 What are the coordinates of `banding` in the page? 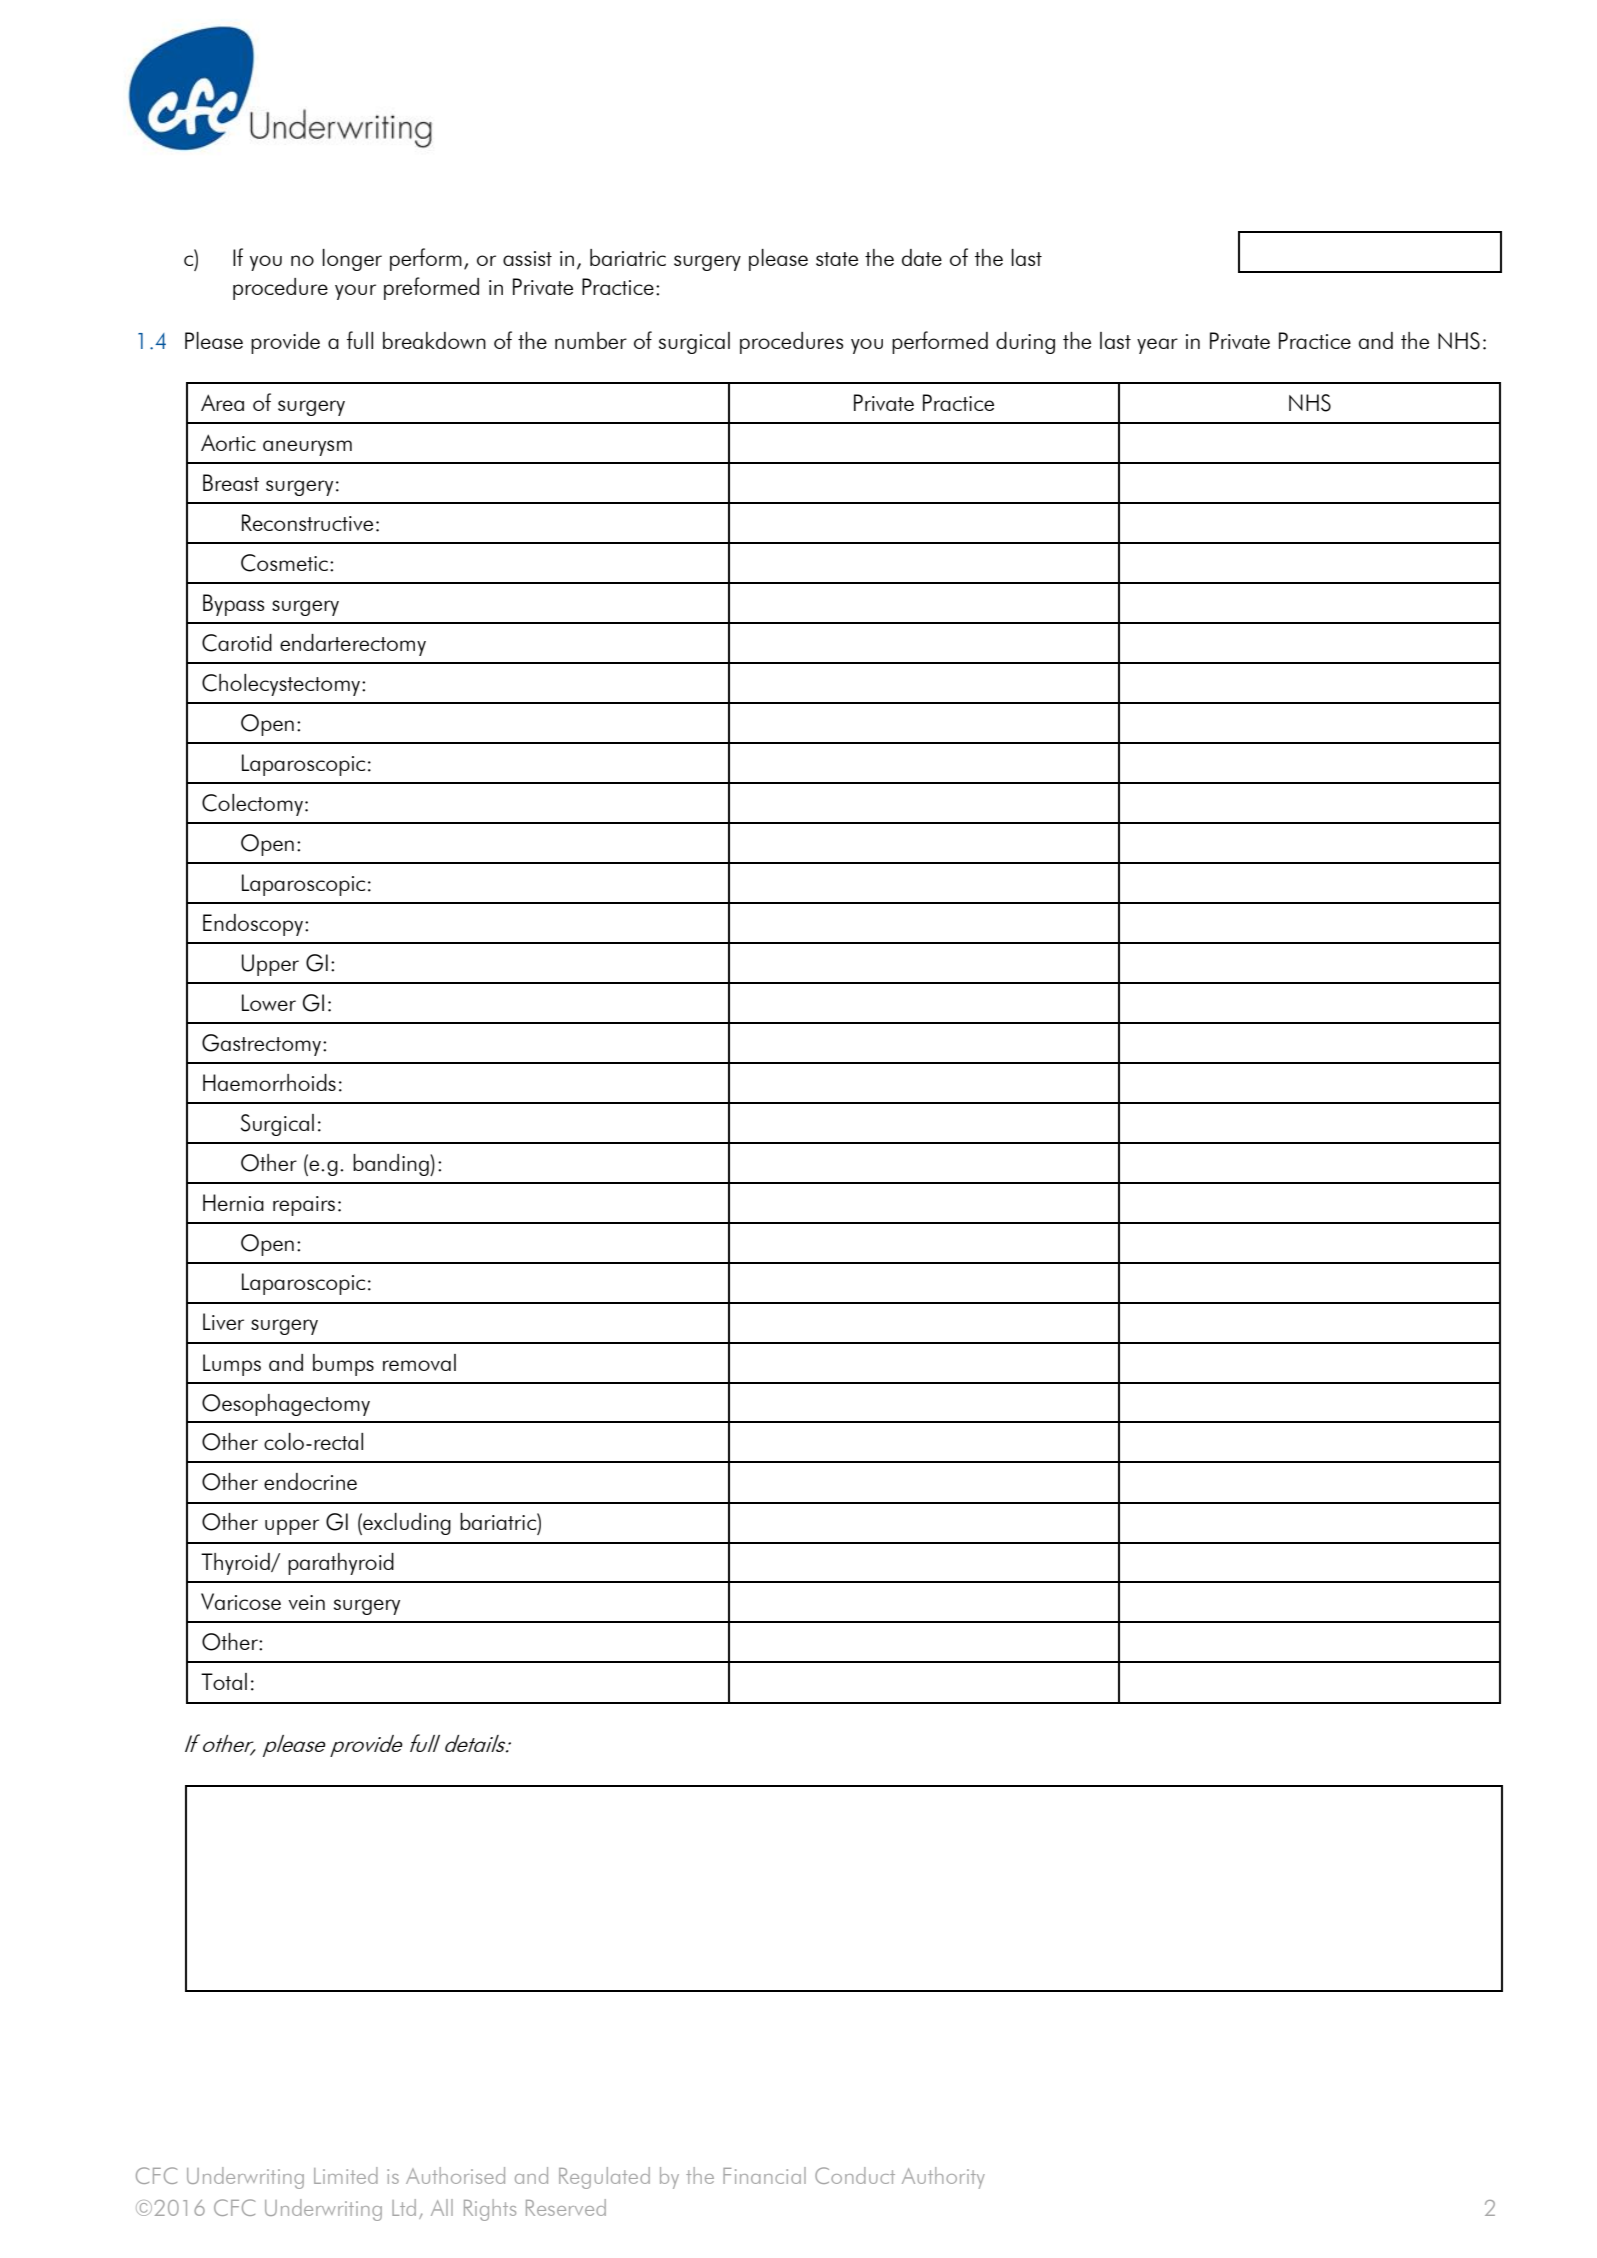 It's located at (392, 1165).
